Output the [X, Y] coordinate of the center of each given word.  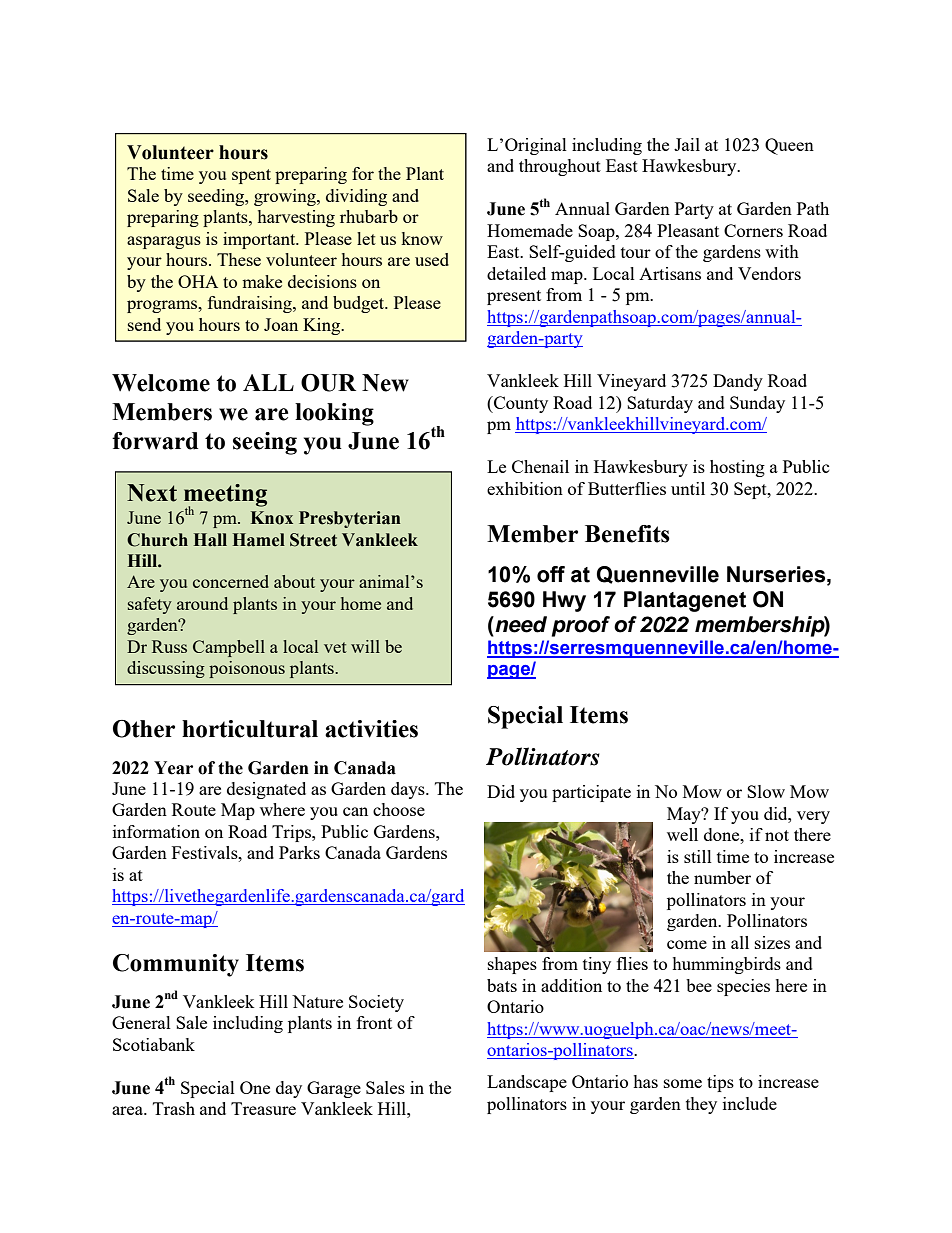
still [698, 856]
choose [399, 809]
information [156, 831]
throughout [560, 167]
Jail [687, 144]
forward [155, 441]
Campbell [229, 648]
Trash [174, 1108]
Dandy [738, 382]
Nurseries [777, 574]
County [520, 404]
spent [251, 176]
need [520, 624]
